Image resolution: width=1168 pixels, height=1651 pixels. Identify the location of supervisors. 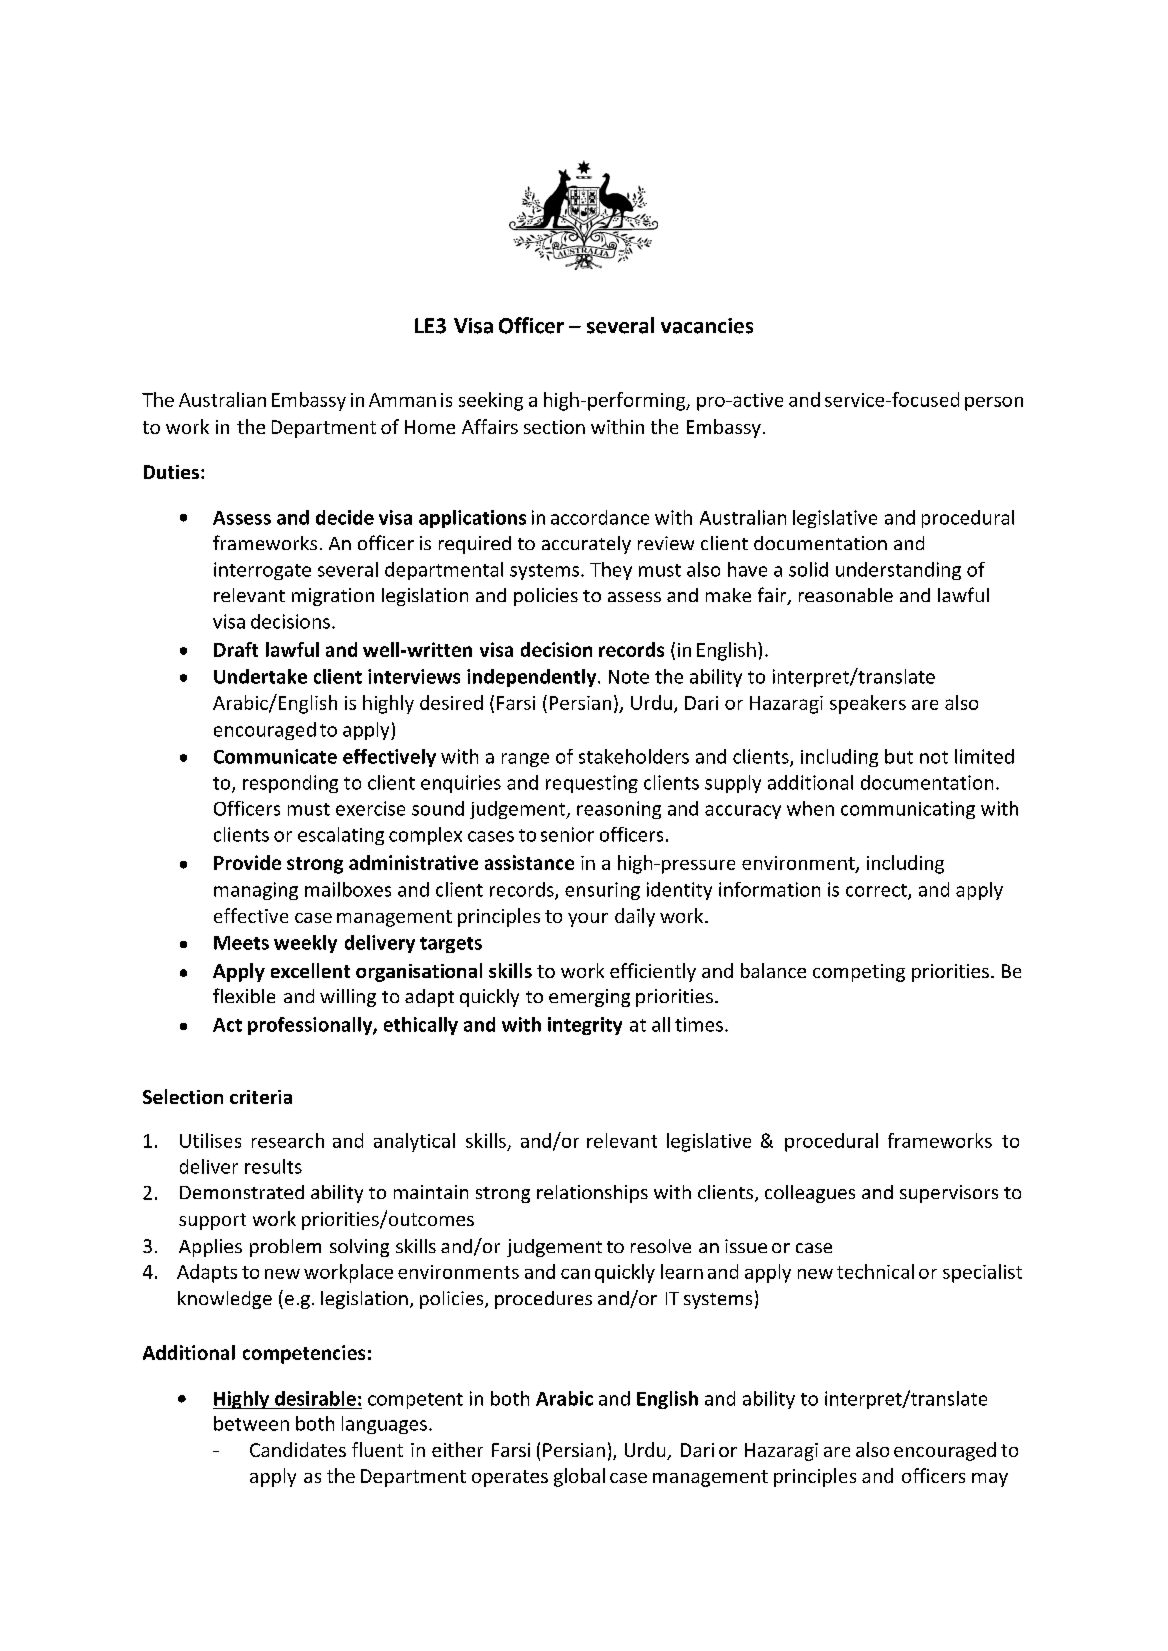
(949, 1194).
